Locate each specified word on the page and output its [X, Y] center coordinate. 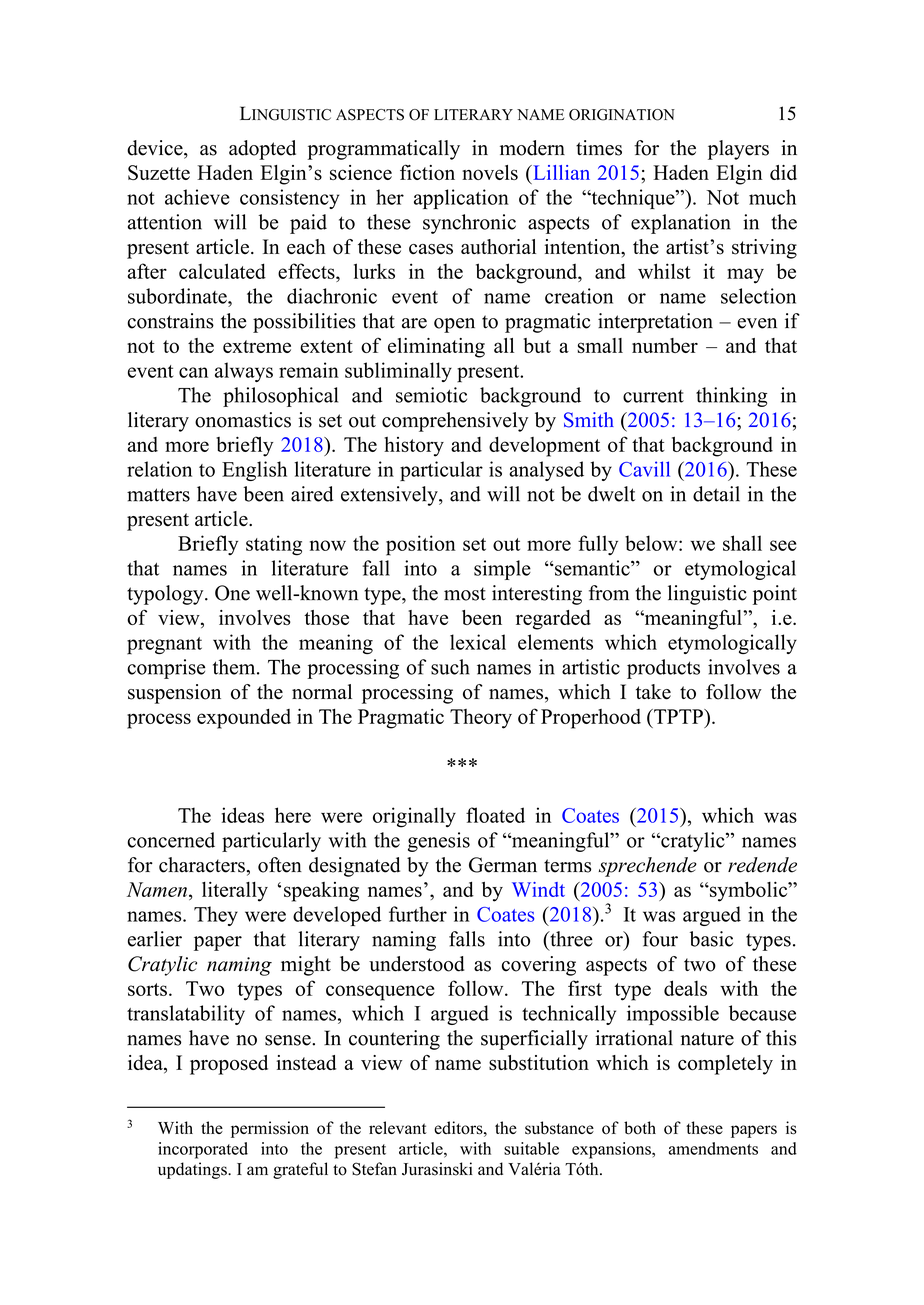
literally [235, 892]
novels [490, 172]
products [663, 669]
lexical [478, 642]
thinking [731, 397]
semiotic [431, 395]
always [244, 372]
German [503, 865]
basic [711, 939]
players [738, 150]
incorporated [203, 1150]
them [235, 667]
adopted [262, 150]
